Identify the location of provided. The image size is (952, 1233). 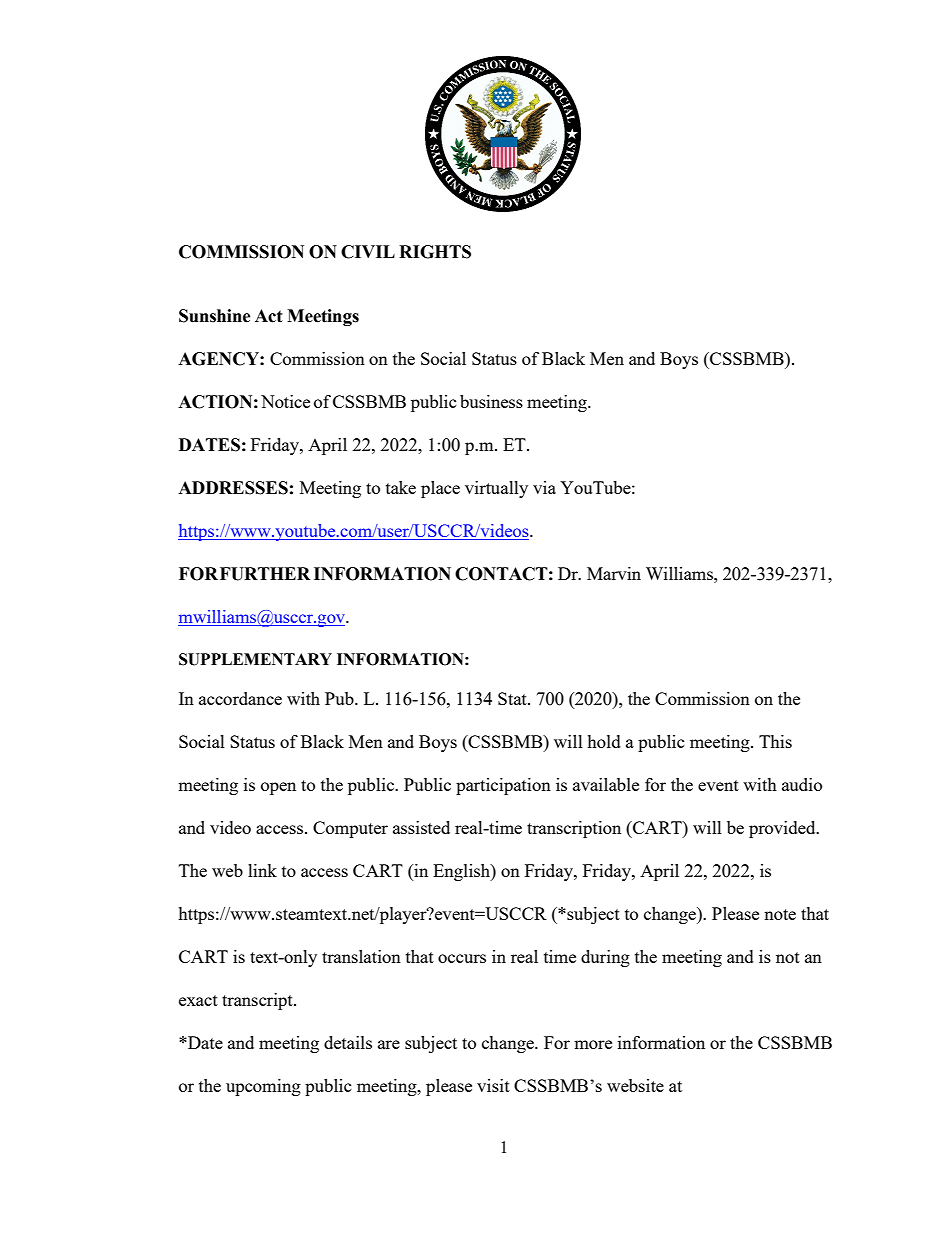
(783, 829).
